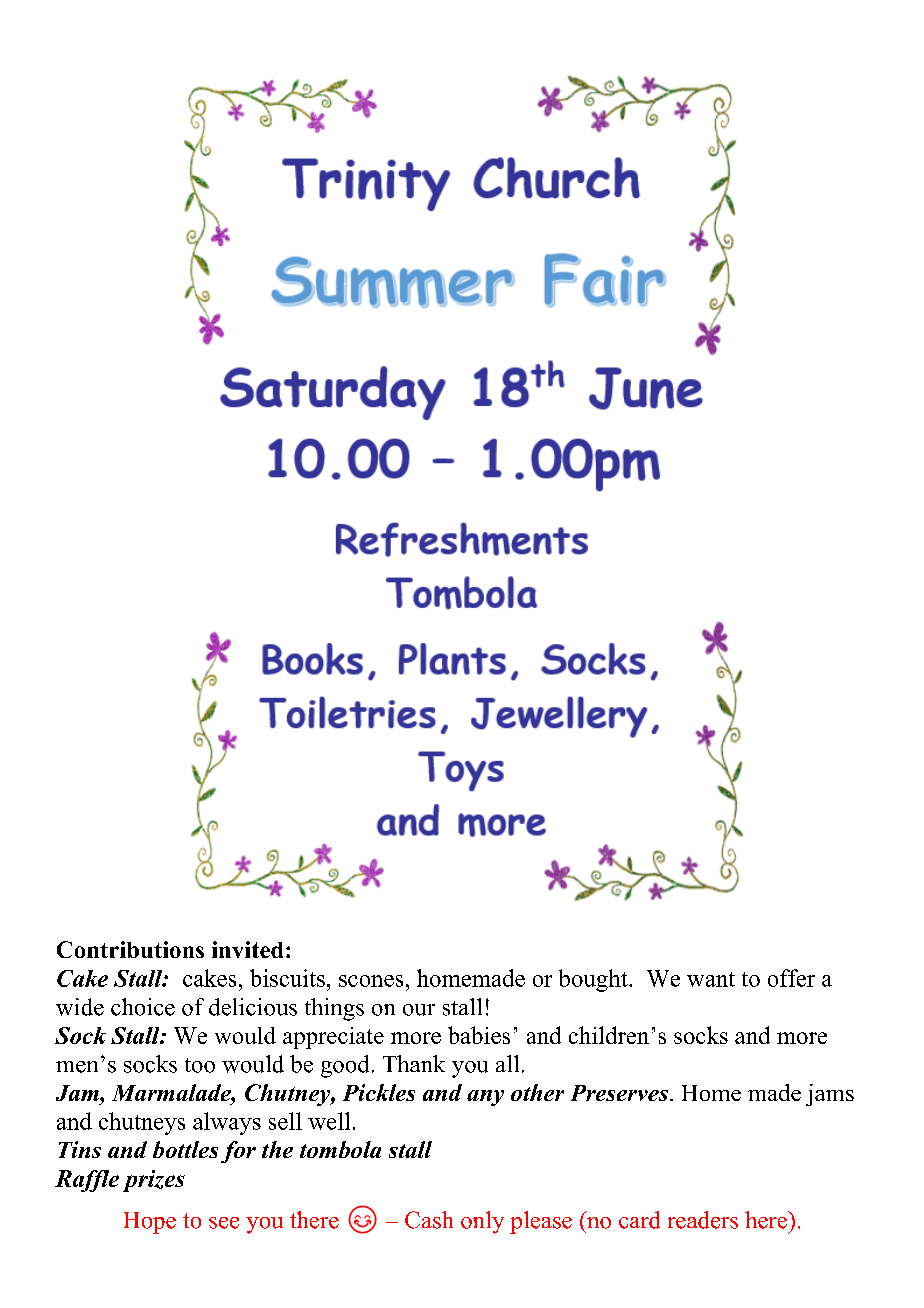 This page has height=1308, width=924. Describe the element at coordinates (703, 1220) in the page. I see `readers` at that location.
